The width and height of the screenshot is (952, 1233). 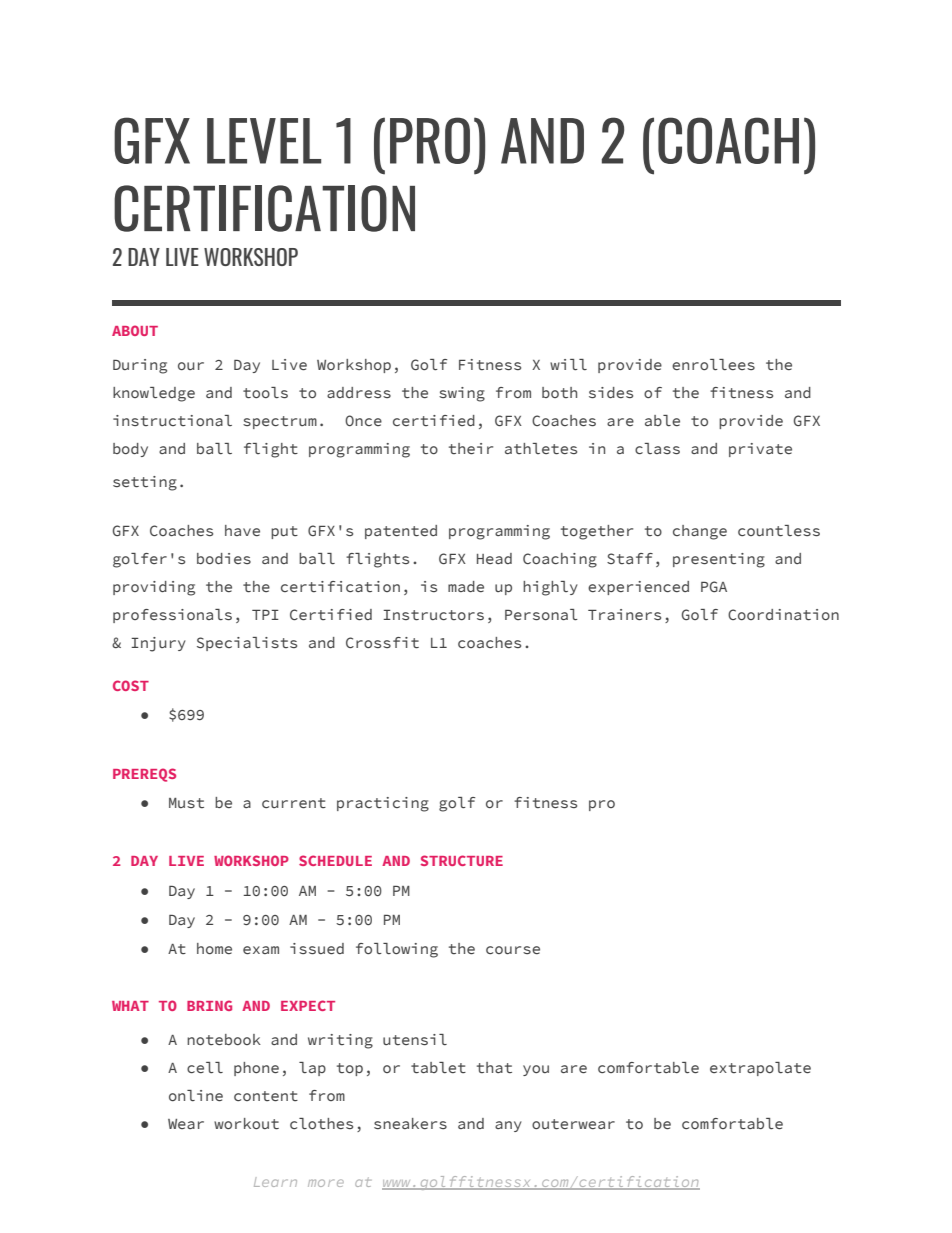 I want to click on sneakers, so click(x=410, y=1123).
